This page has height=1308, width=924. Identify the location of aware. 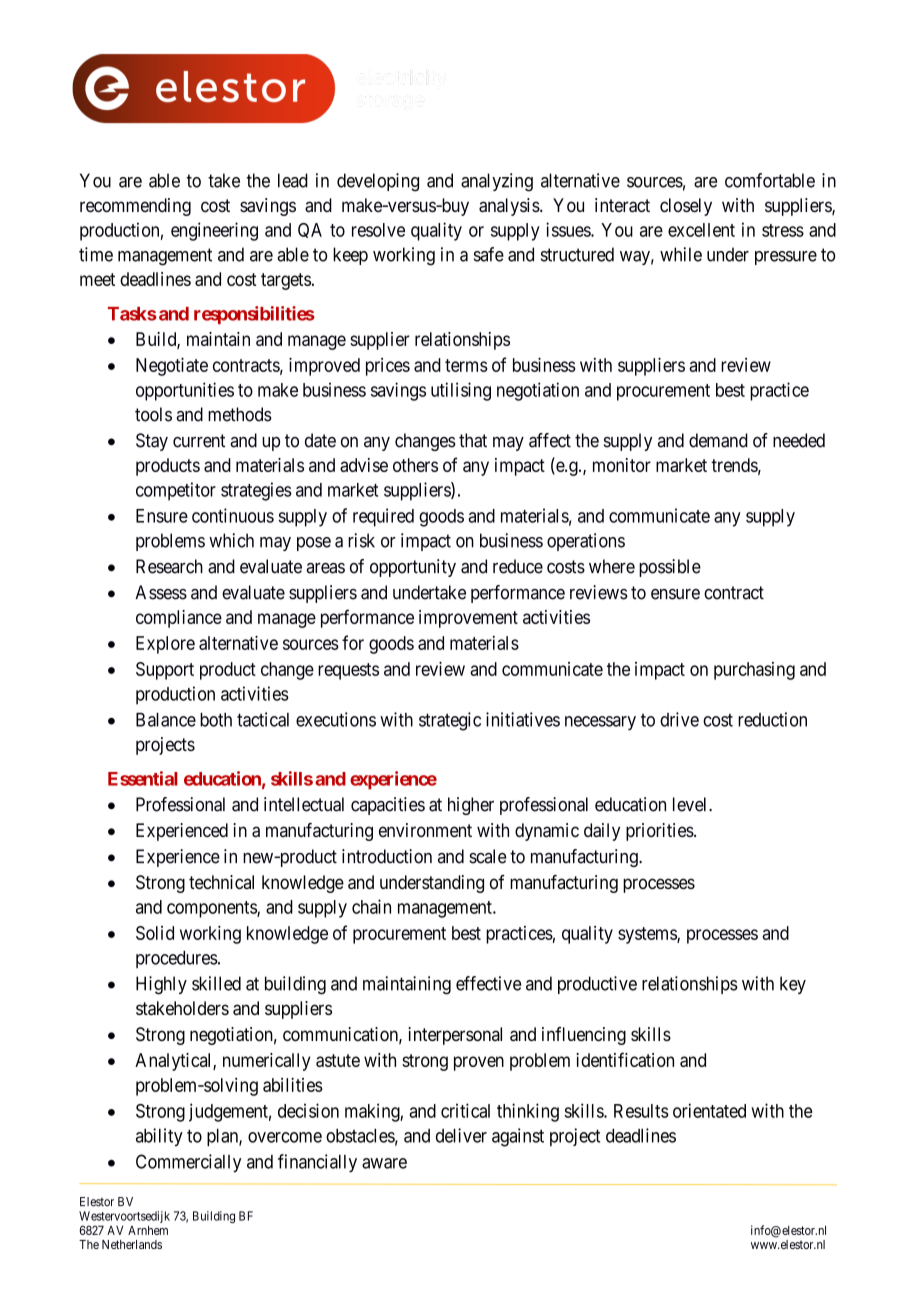
(384, 1163).
